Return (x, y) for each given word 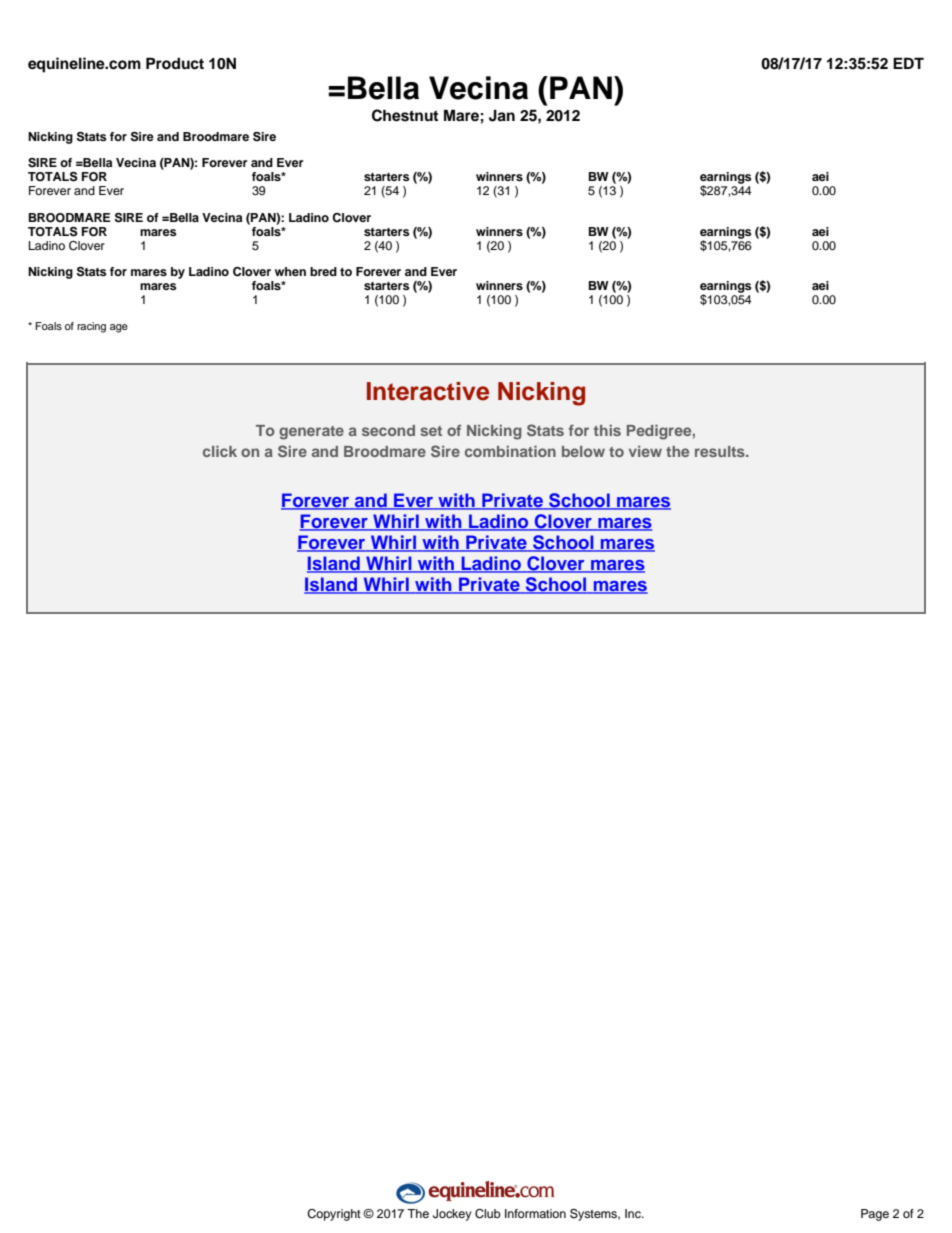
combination (510, 451)
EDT (908, 63)
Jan (502, 116)
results (721, 451)
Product (175, 63)
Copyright (334, 1215)
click (220, 451)
